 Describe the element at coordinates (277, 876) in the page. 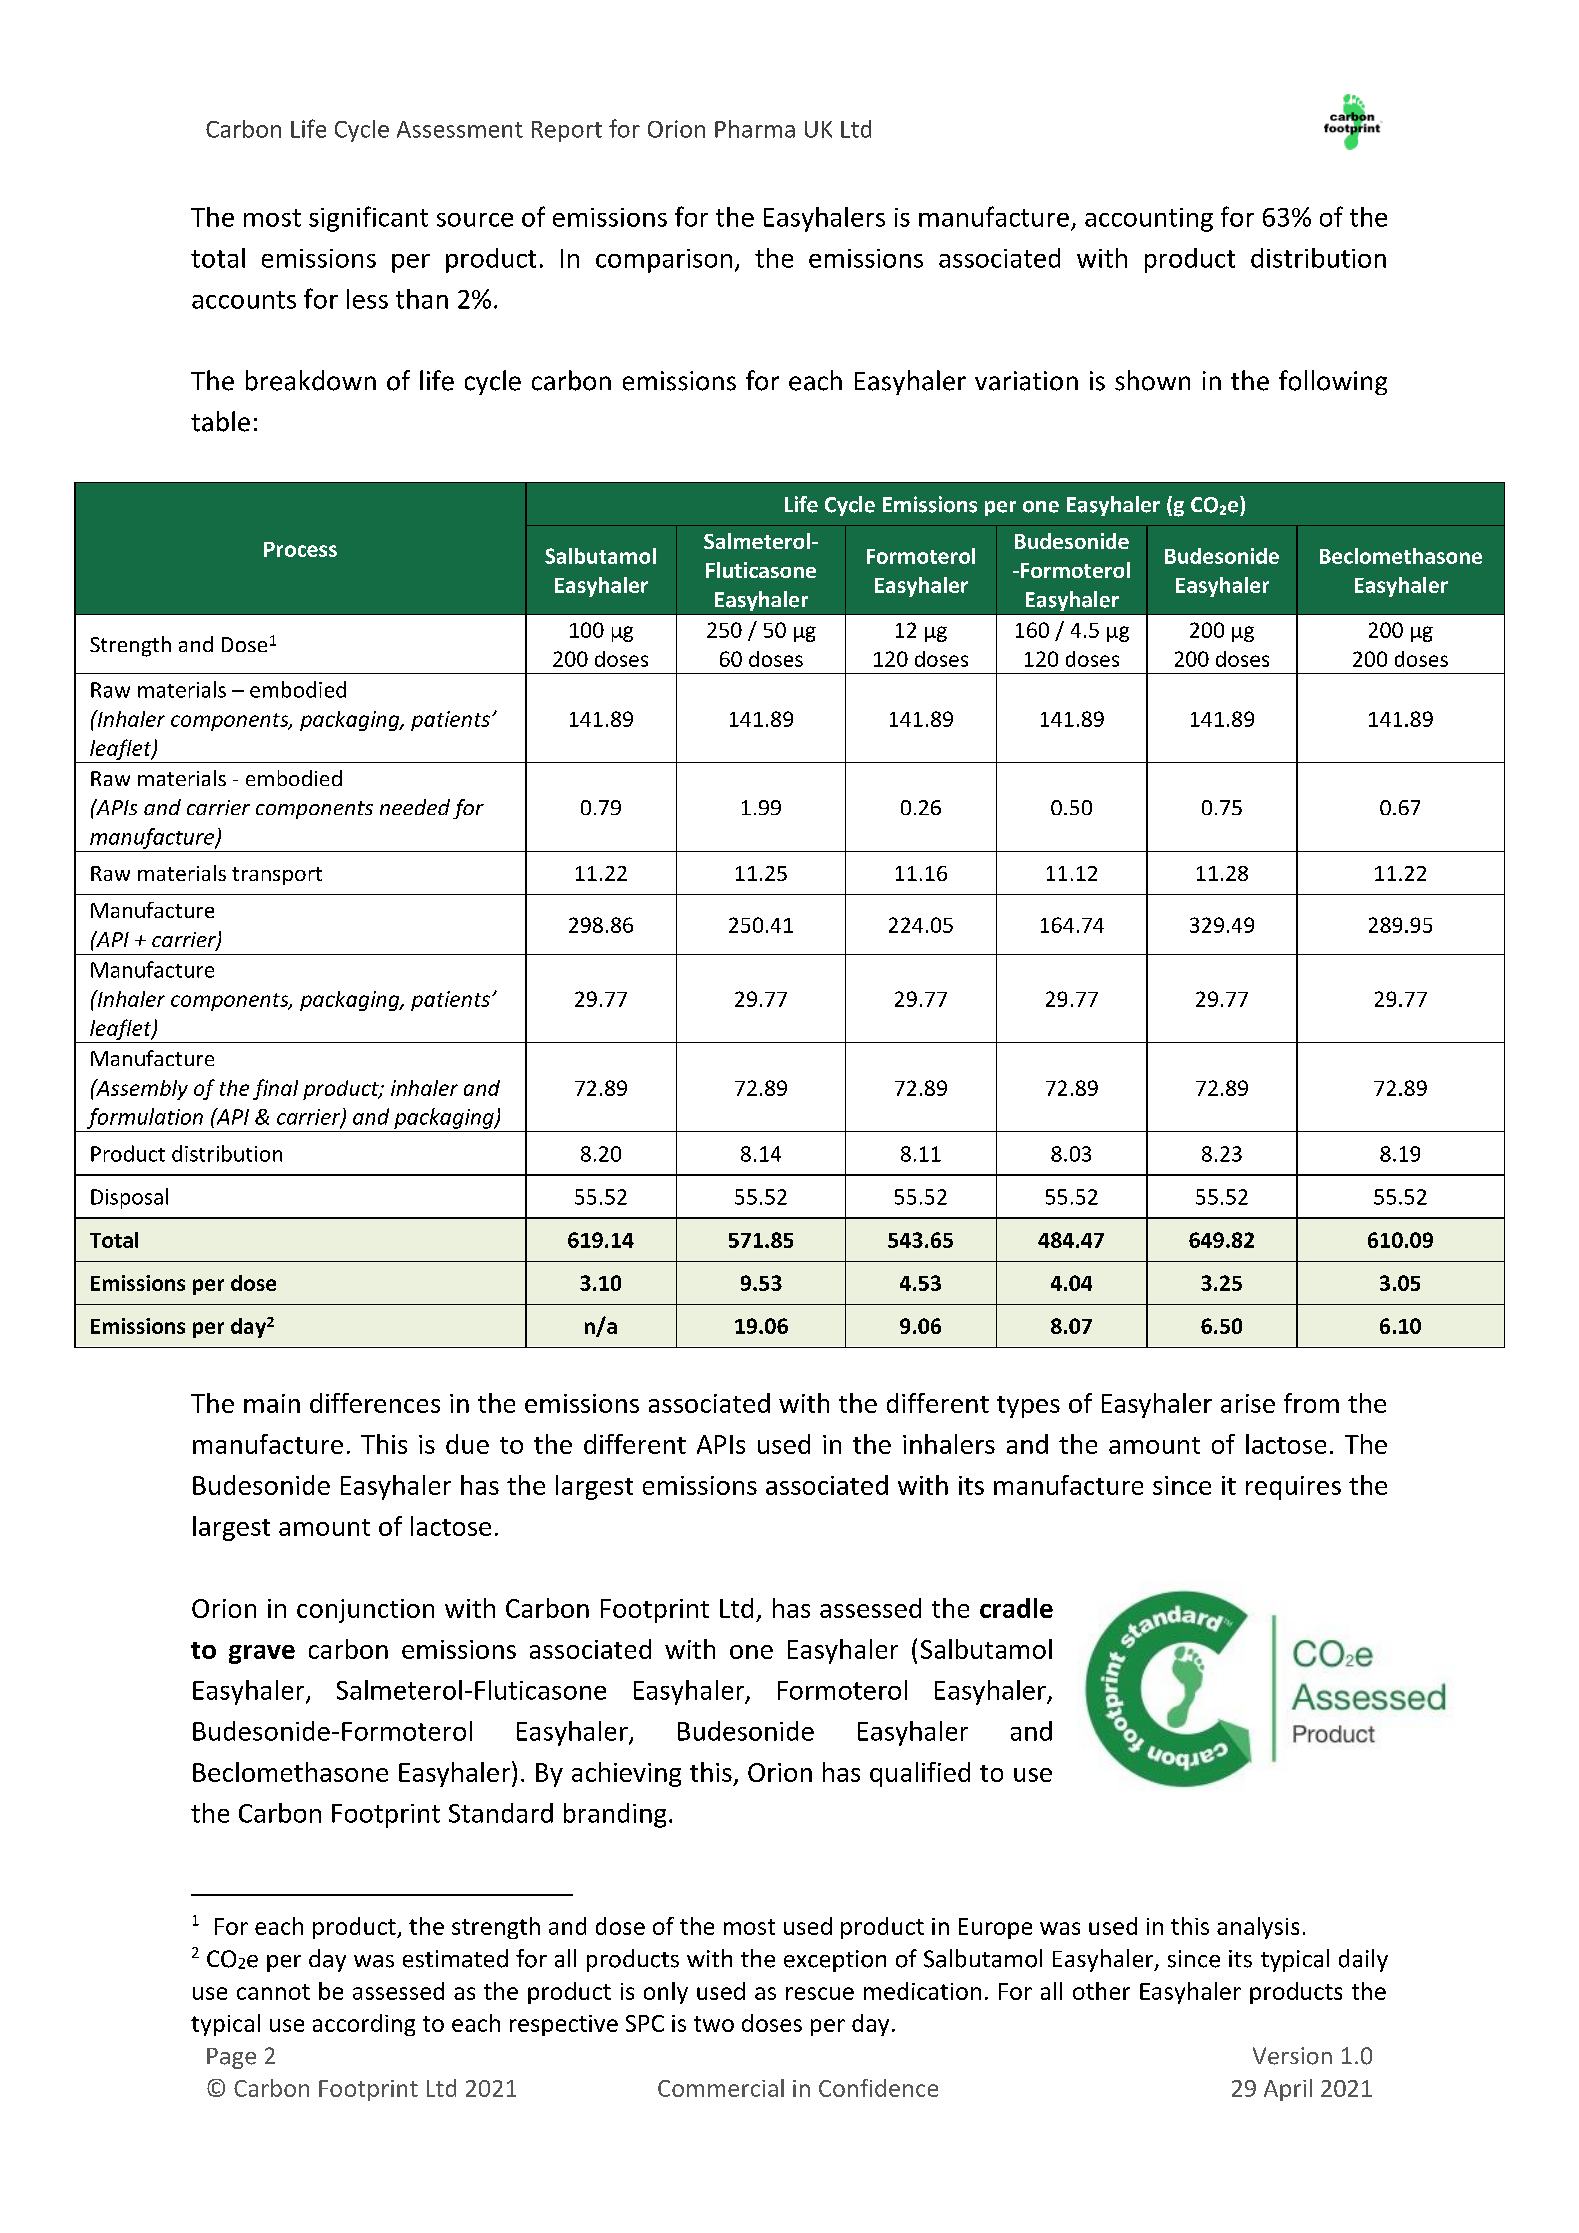

I see `transport` at that location.
